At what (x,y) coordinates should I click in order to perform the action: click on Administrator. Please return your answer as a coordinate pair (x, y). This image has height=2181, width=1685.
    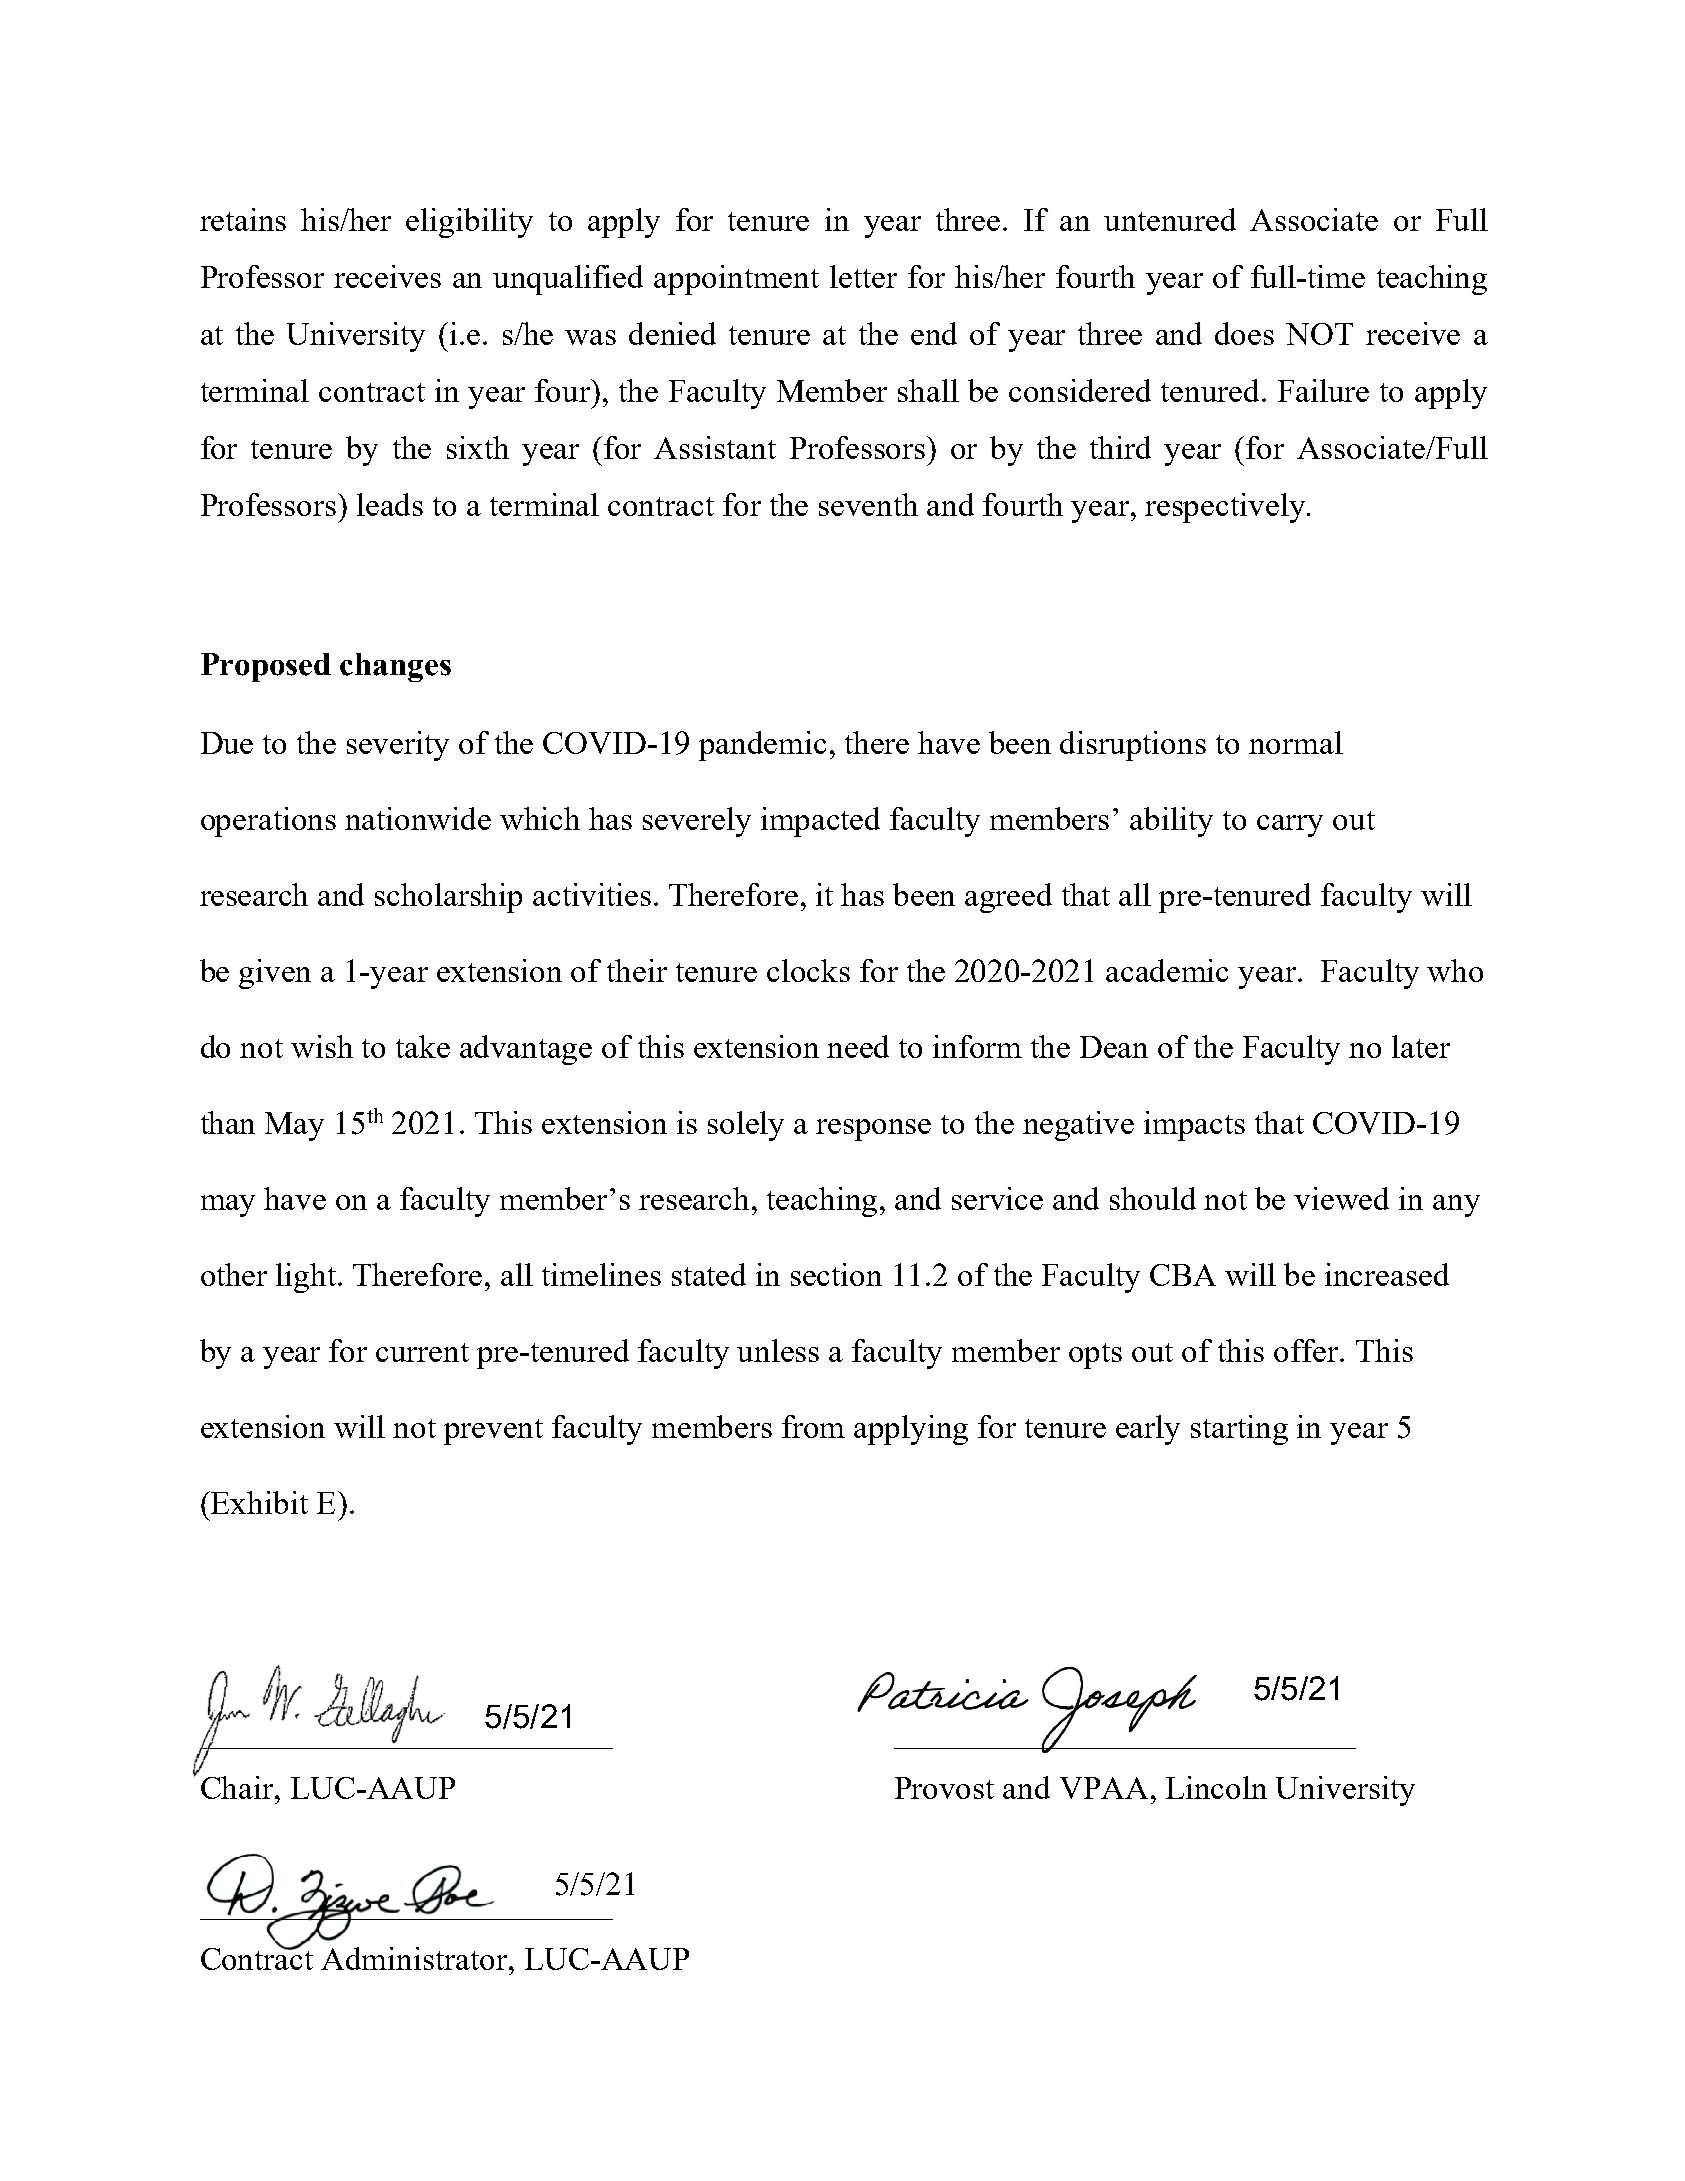
    Looking at the image, I should click on (415, 1958).
